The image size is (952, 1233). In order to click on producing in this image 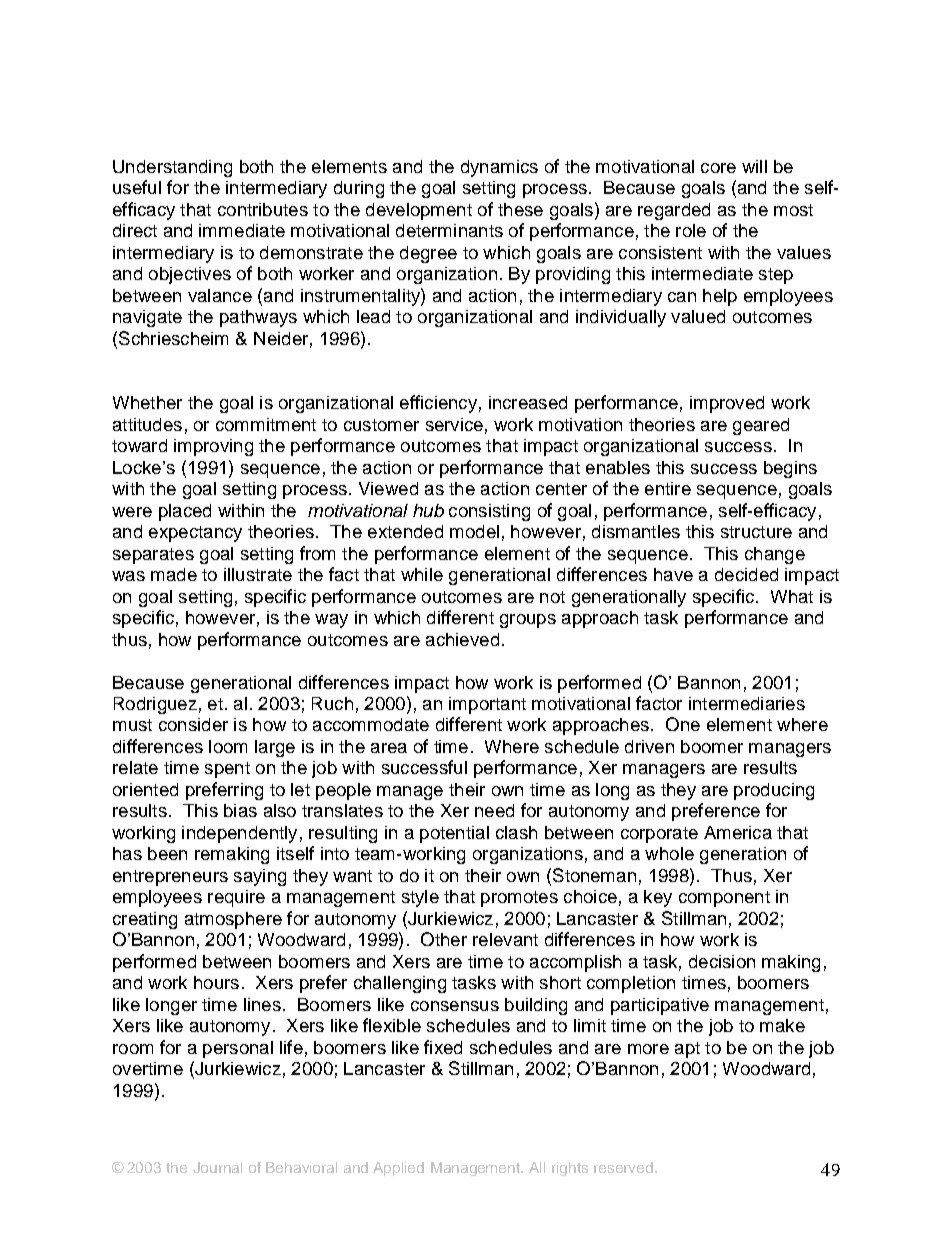, I will do `click(774, 791)`.
